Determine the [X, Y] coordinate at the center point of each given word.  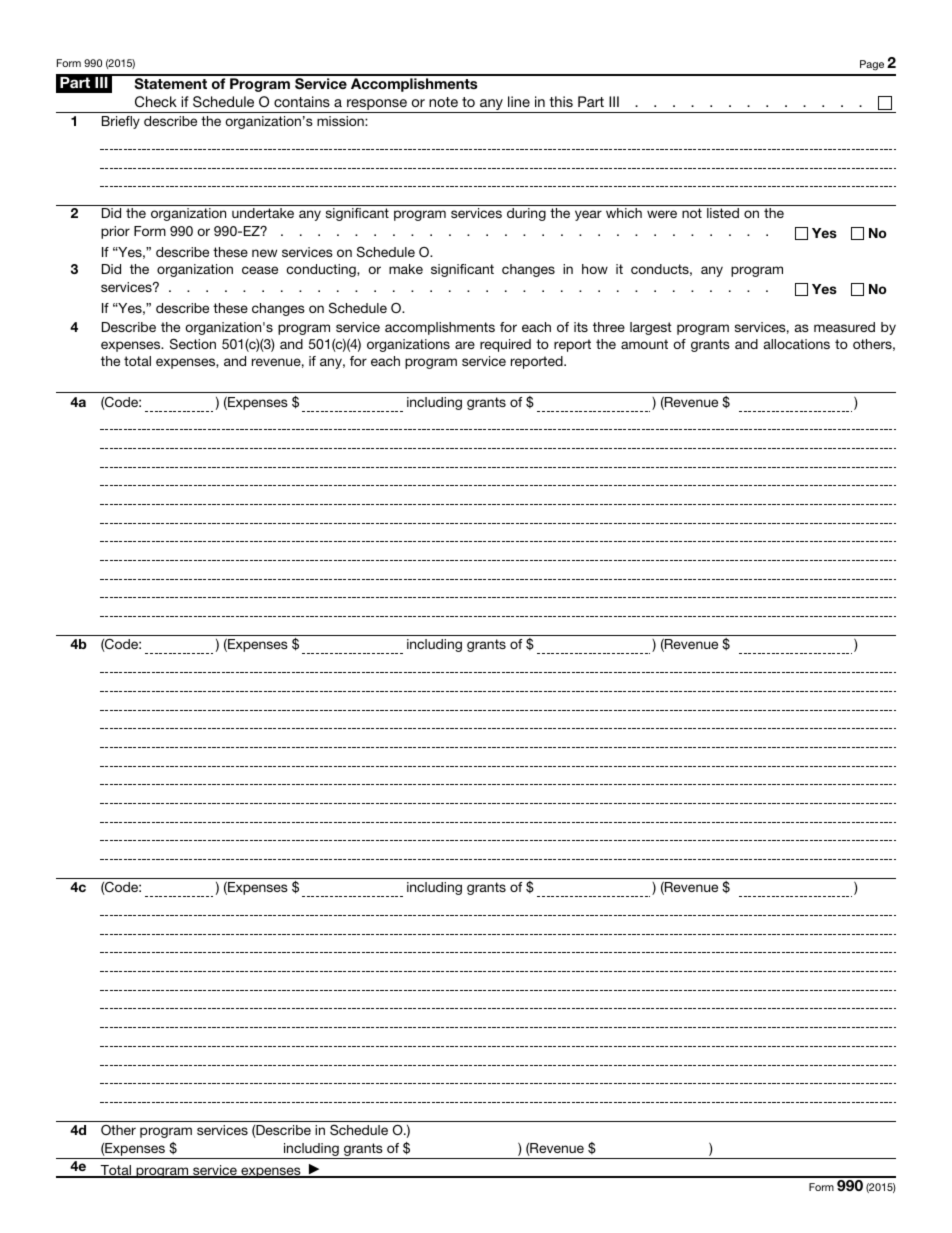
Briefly [121, 122]
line [519, 101]
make [406, 269]
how [595, 269]
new [264, 253]
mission [341, 121]
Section [193, 343]
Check [156, 101]
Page [872, 65]
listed [723, 213]
